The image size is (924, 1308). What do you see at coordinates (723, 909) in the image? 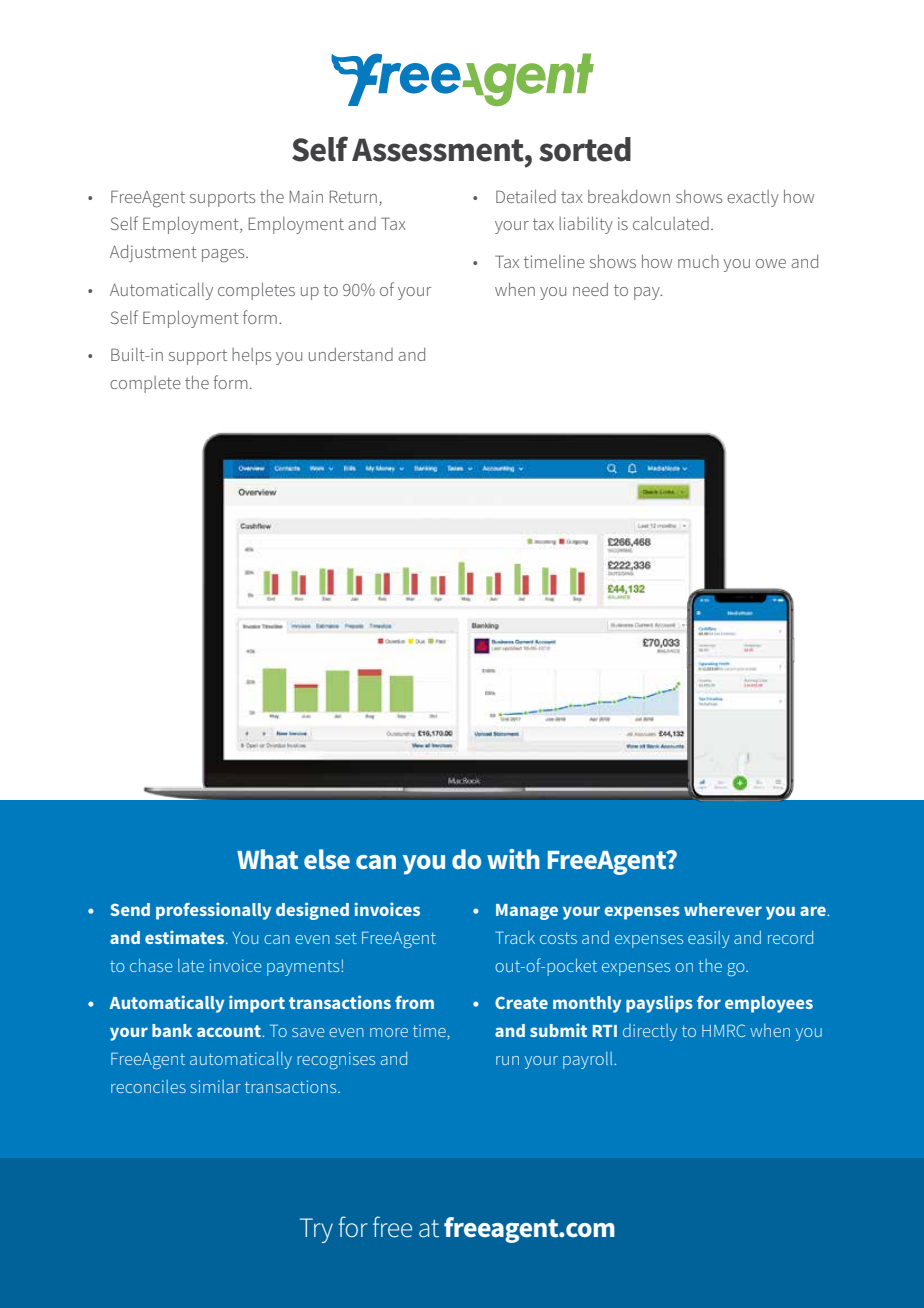
I see `wherever` at bounding box center [723, 909].
